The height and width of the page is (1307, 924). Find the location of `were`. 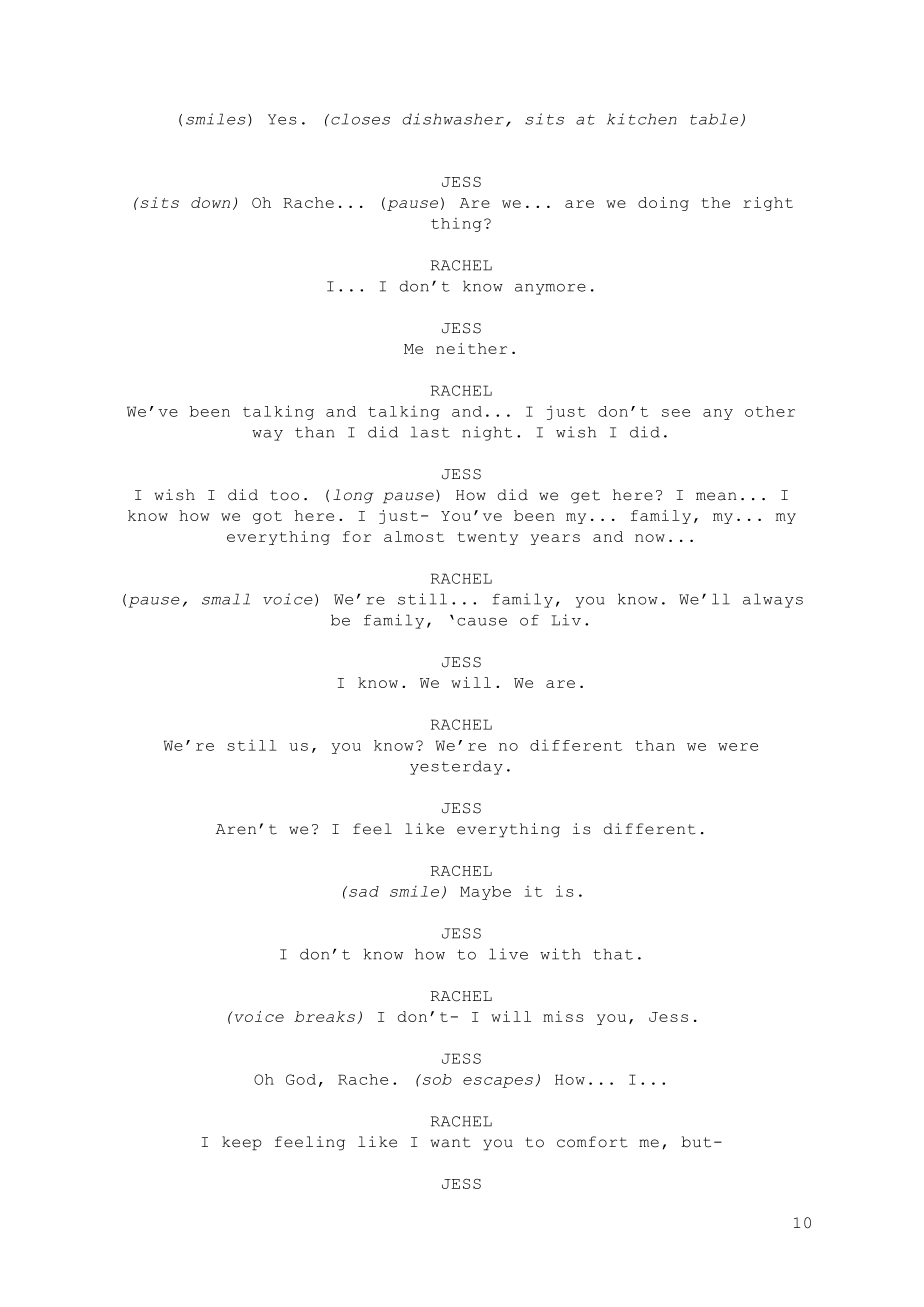

were is located at coordinates (738, 747).
